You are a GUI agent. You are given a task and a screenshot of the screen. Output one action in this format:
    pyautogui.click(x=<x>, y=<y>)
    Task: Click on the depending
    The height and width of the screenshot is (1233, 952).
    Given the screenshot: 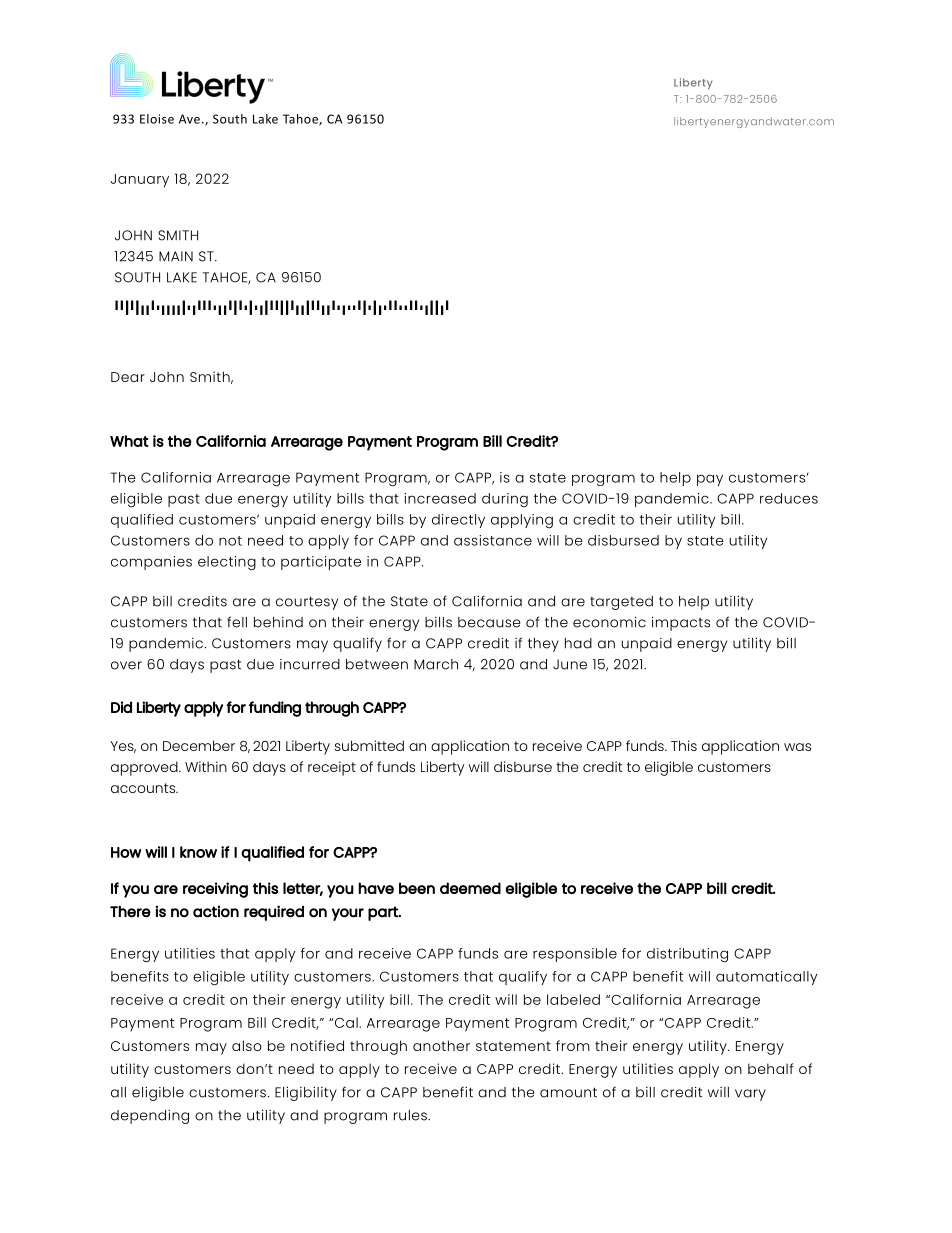 What is the action you would take?
    pyautogui.click(x=150, y=1117)
